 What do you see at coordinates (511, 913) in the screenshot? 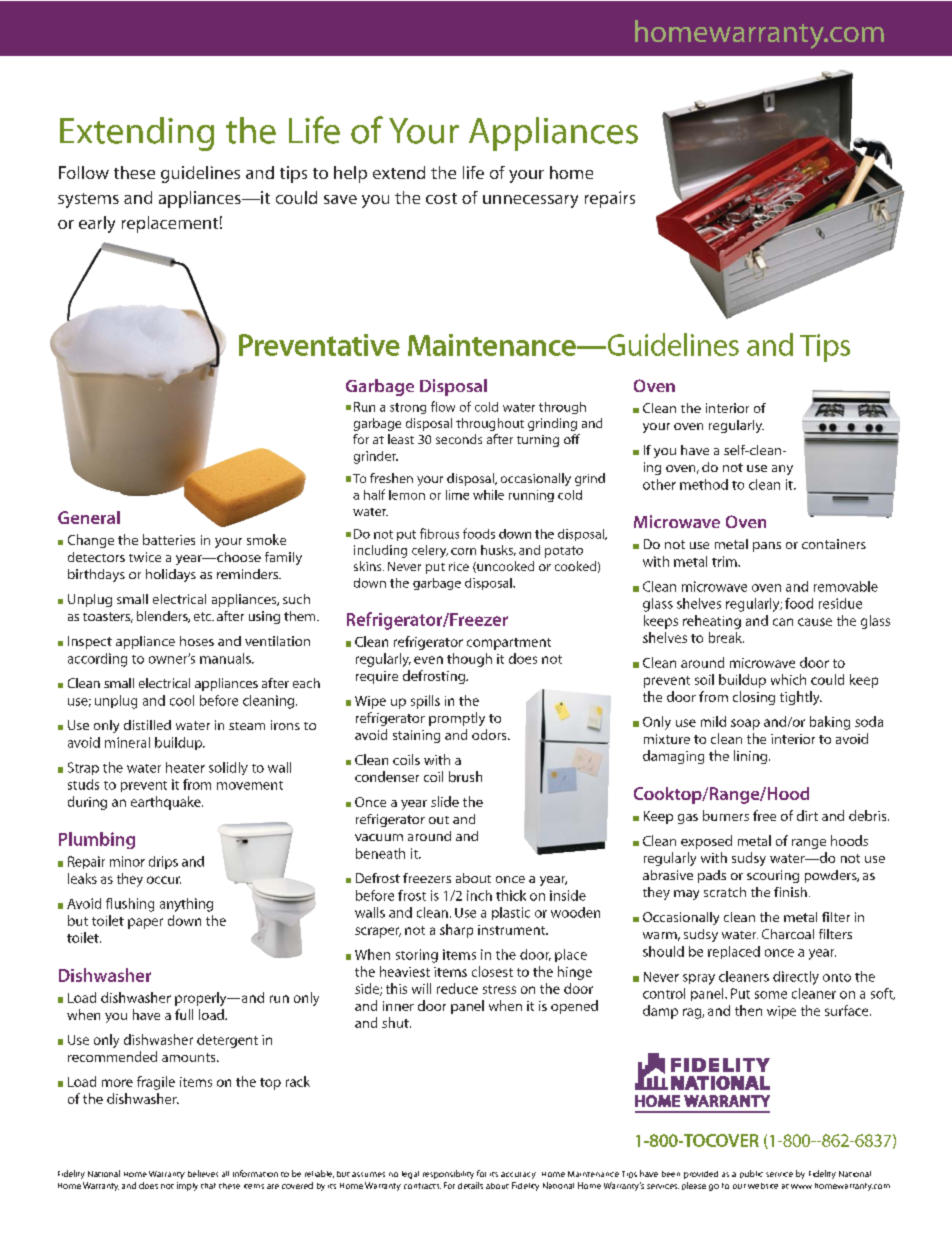
I see `plastic` at bounding box center [511, 913].
